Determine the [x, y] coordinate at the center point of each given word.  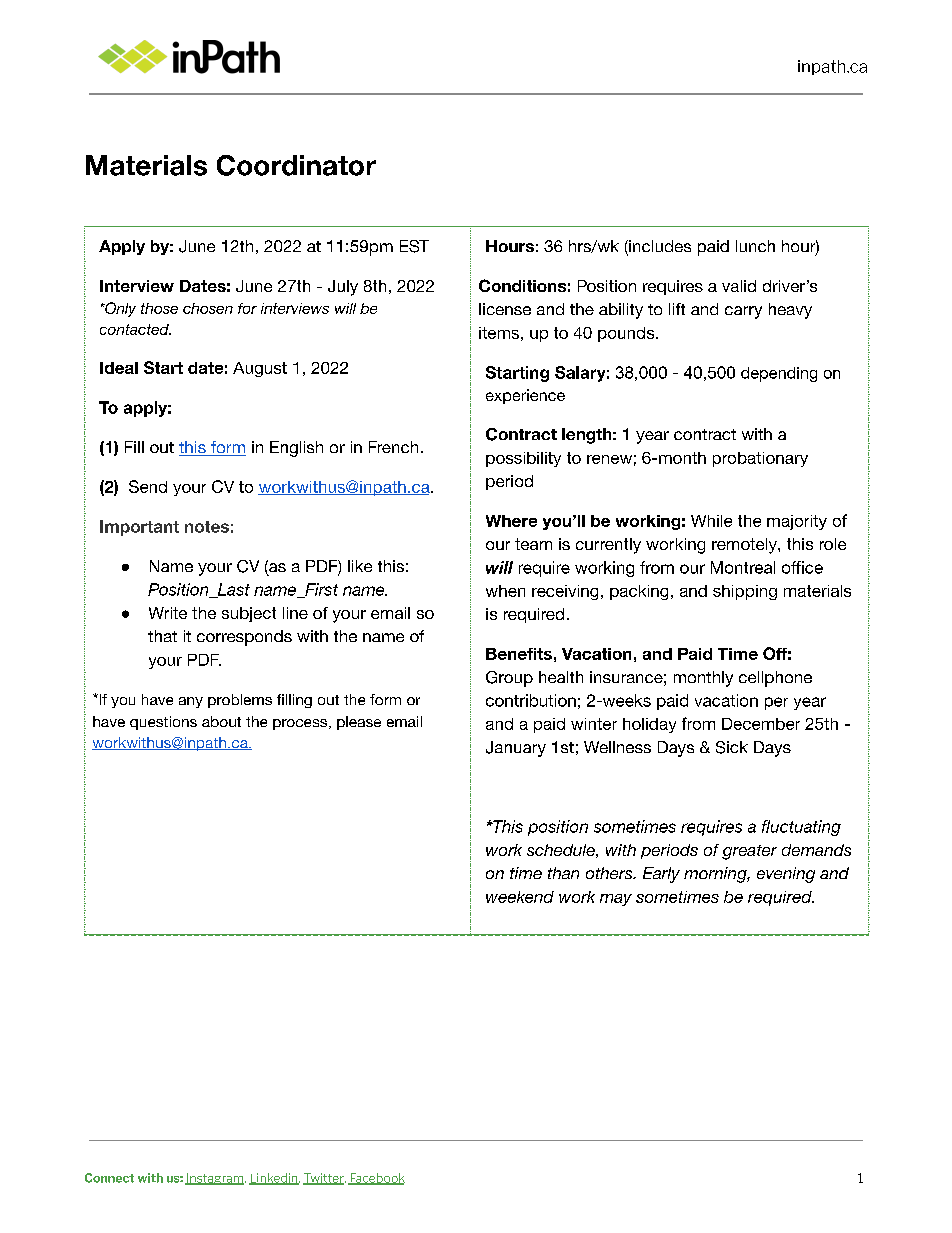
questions [163, 723]
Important [139, 528]
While [711, 521]
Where [511, 521]
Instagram [215, 1179]
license [505, 309]
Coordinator [296, 165]
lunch [755, 246]
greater [749, 852]
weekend [520, 897]
